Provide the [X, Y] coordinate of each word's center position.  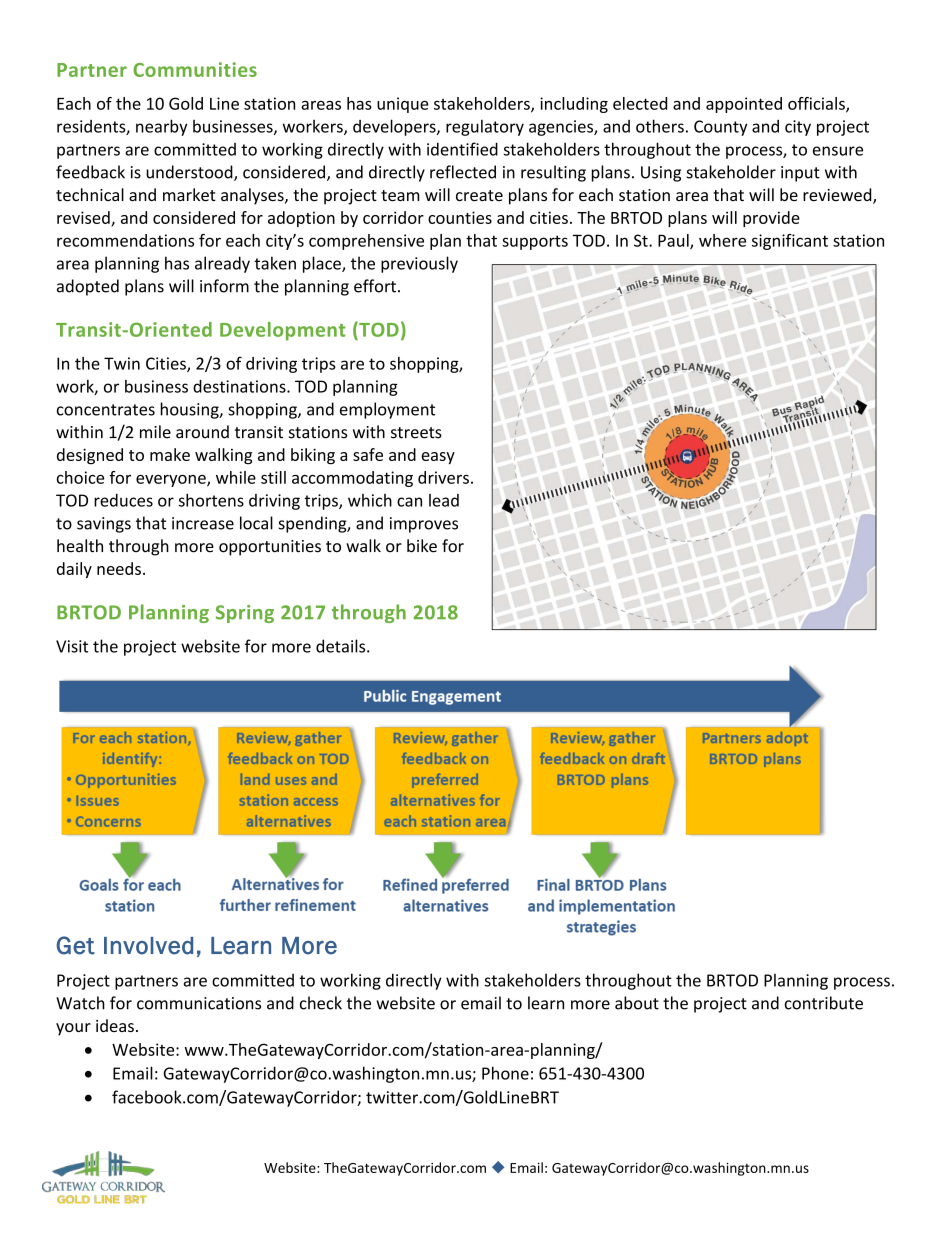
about [637, 1003]
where [722, 240]
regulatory [485, 127]
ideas [115, 1025]
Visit [72, 646]
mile [155, 432]
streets [416, 433]
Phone [505, 1073]
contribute [824, 1003]
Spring [245, 614]
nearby [162, 127]
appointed [744, 105]
